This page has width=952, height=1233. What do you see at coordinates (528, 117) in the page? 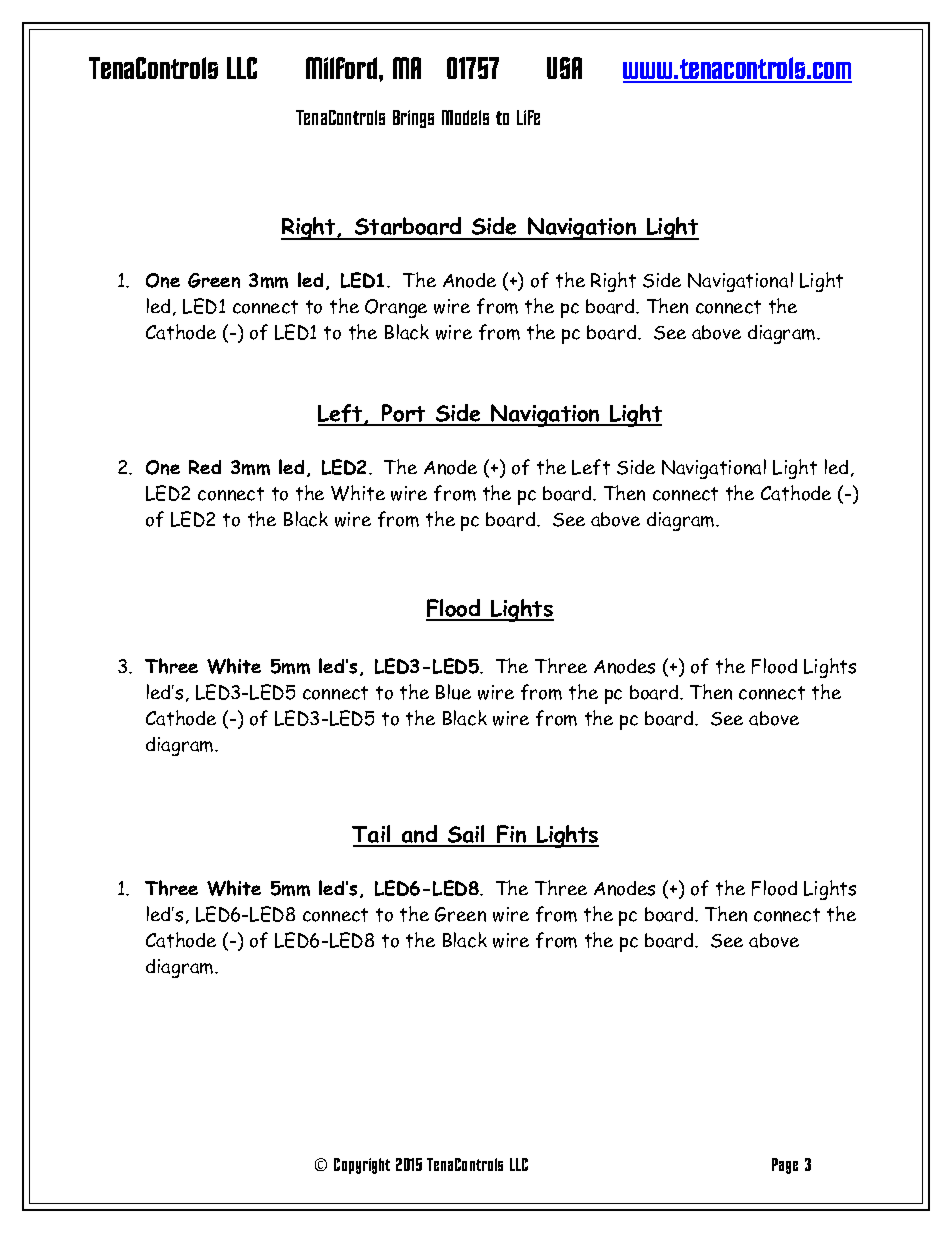
I see `Life` at bounding box center [528, 117].
